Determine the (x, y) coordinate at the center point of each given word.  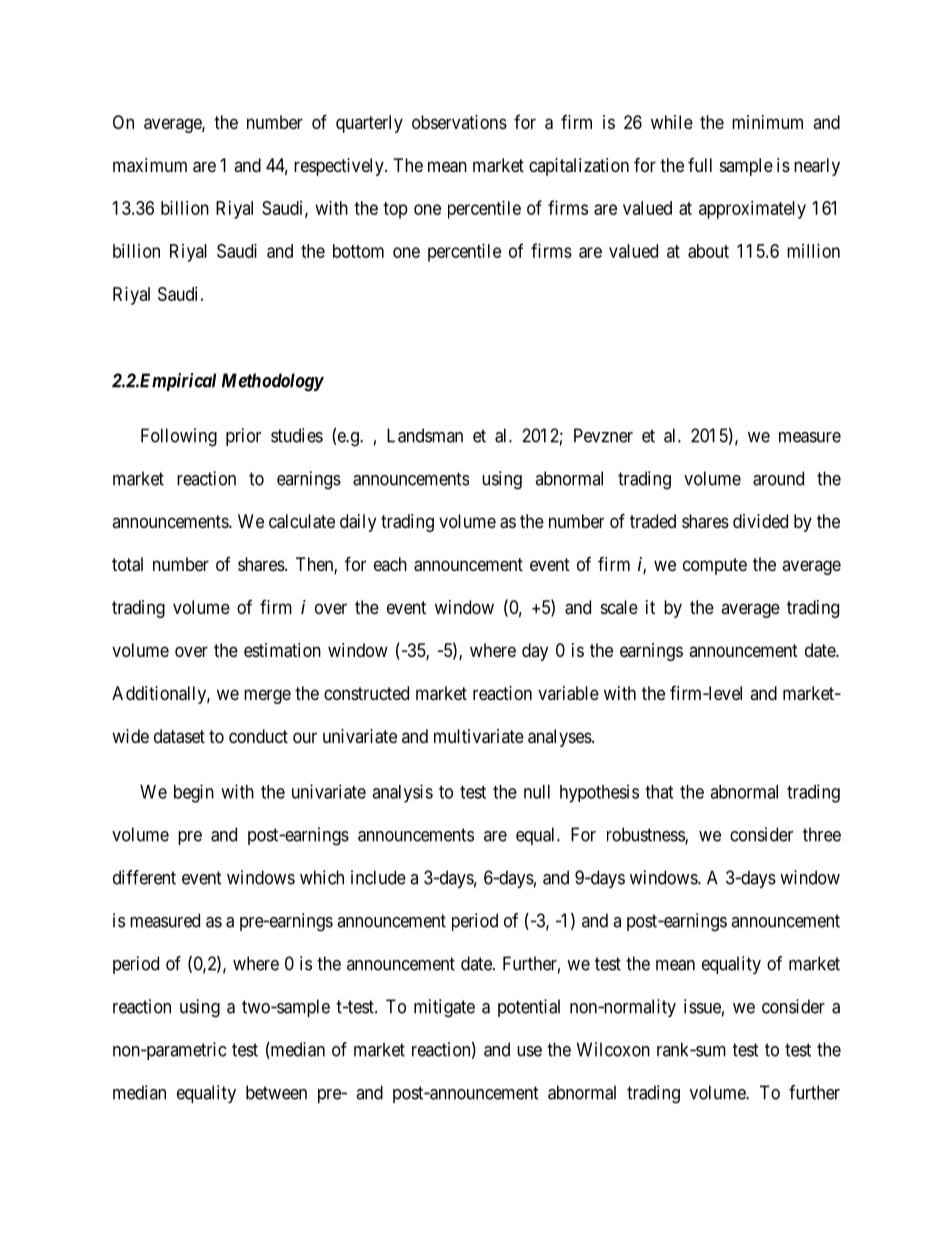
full (700, 165)
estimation (282, 650)
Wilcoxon (613, 1049)
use (529, 1051)
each (390, 564)
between (276, 1092)
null (537, 792)
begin (194, 793)
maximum (150, 165)
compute (715, 566)
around (778, 478)
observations (459, 122)
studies (297, 435)
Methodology (273, 382)
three (822, 834)
